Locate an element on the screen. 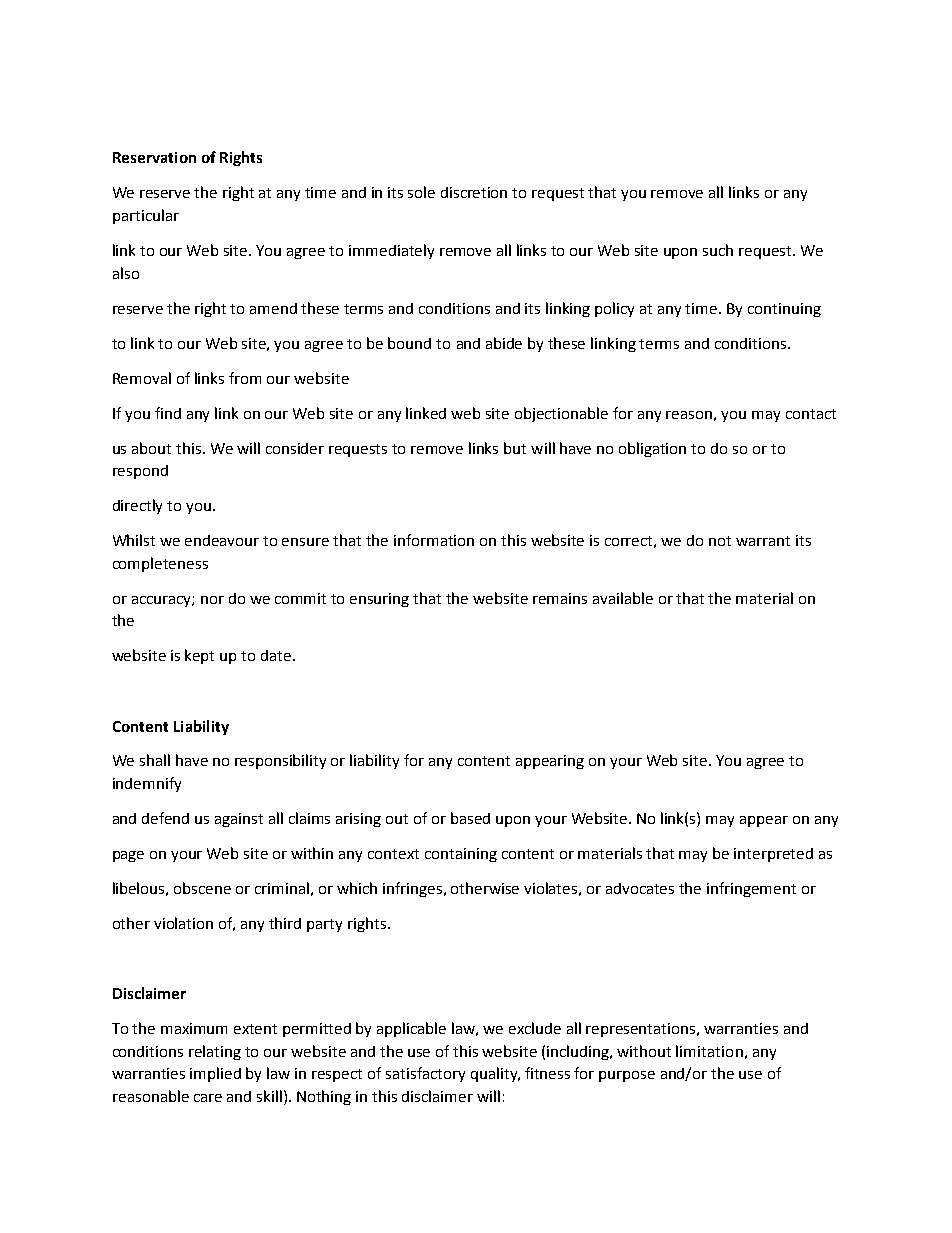  limitation is located at coordinates (709, 1051).
